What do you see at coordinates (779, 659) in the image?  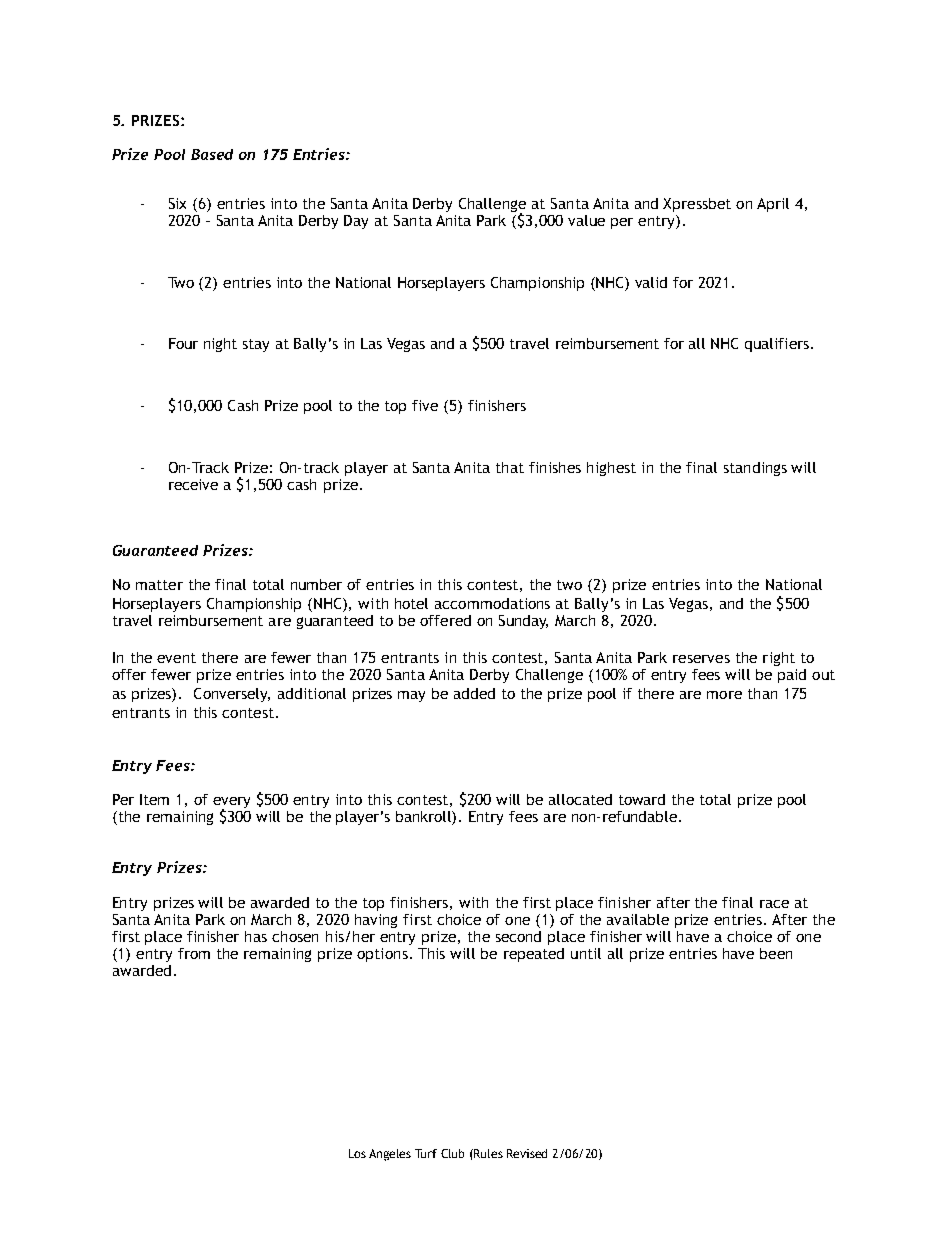 I see `right` at bounding box center [779, 659].
